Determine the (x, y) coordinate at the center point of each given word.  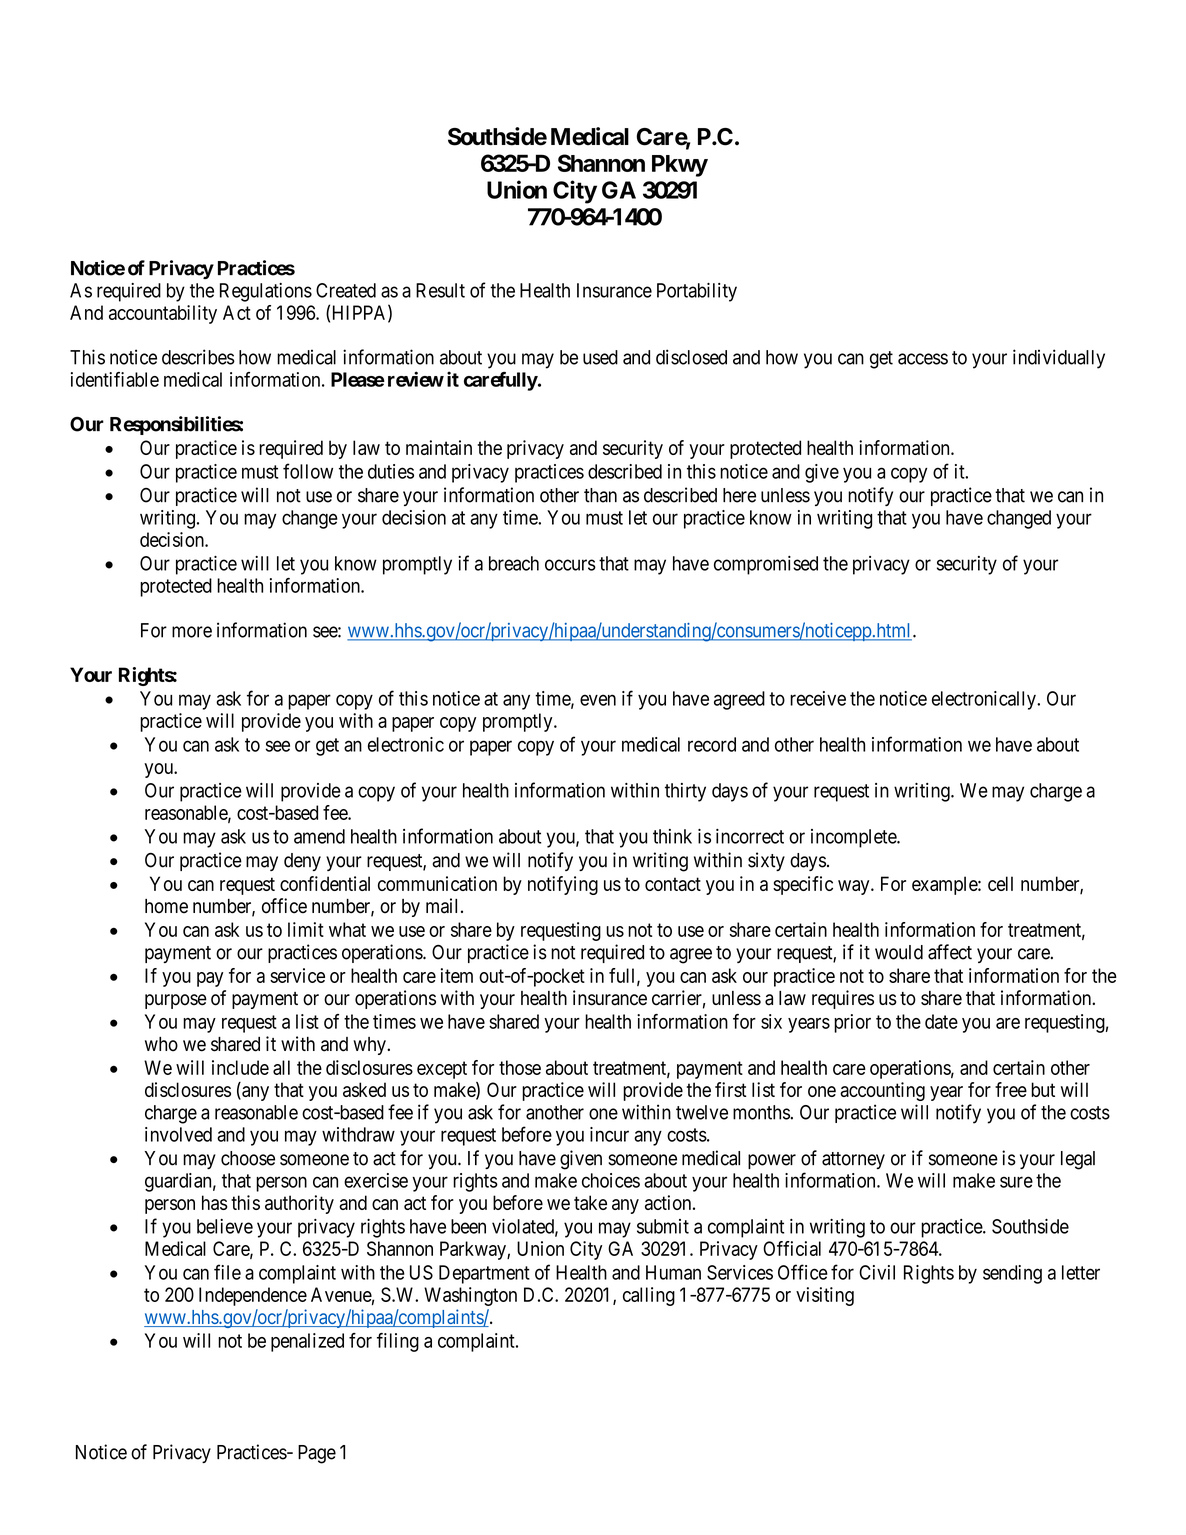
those (520, 1067)
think (672, 836)
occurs (570, 565)
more (192, 632)
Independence (253, 1296)
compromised (766, 565)
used (600, 357)
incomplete (854, 838)
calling (649, 1296)
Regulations (266, 292)
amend (319, 836)
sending (1012, 1274)
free (1011, 1089)
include (240, 1067)
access (923, 359)
